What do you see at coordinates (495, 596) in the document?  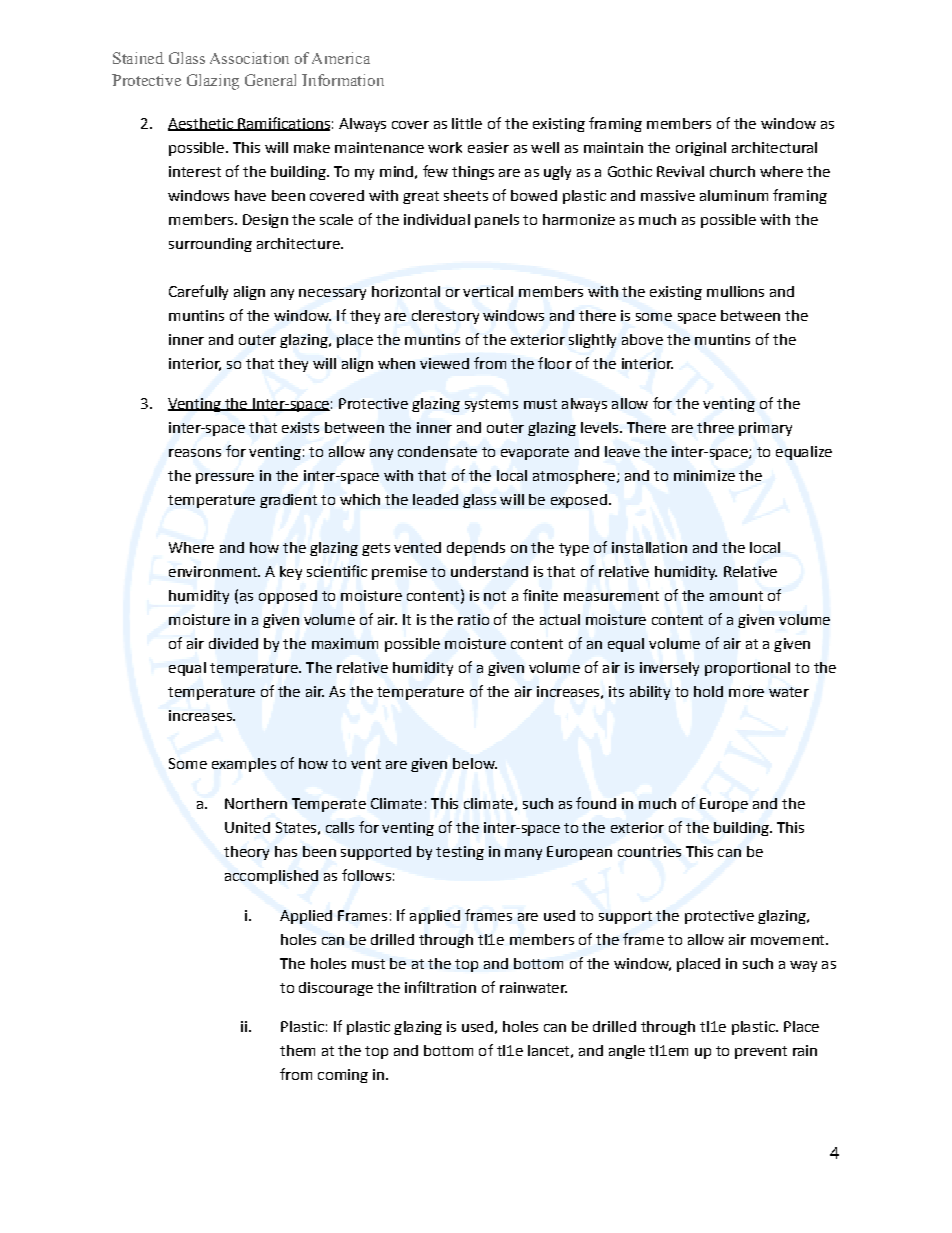 I see `not` at bounding box center [495, 596].
